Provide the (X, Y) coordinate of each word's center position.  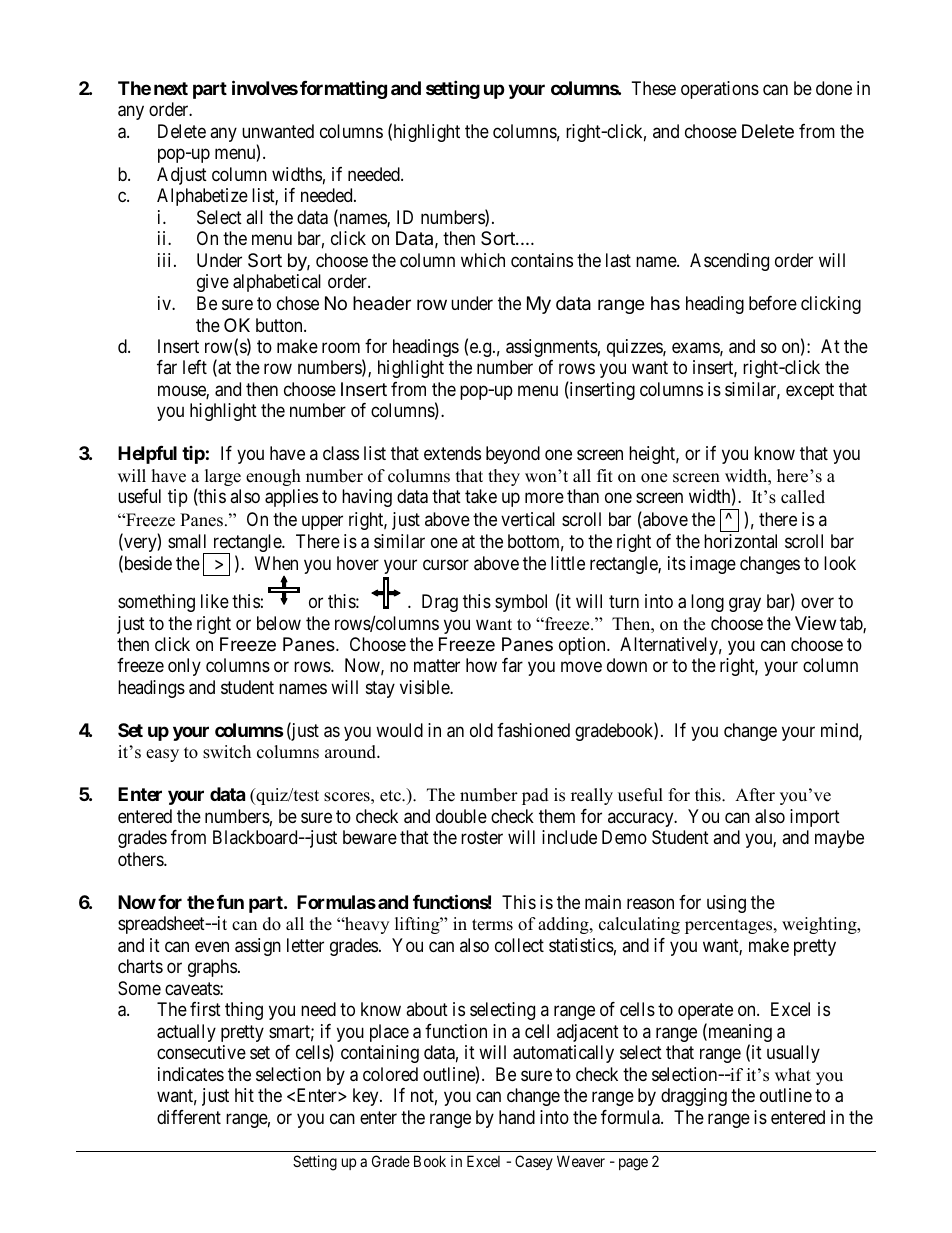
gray (745, 604)
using (726, 904)
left (195, 367)
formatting (343, 89)
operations (720, 90)
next (171, 88)
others (141, 859)
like (215, 601)
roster (482, 837)
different (189, 1117)
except (810, 391)
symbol (521, 603)
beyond (513, 455)
